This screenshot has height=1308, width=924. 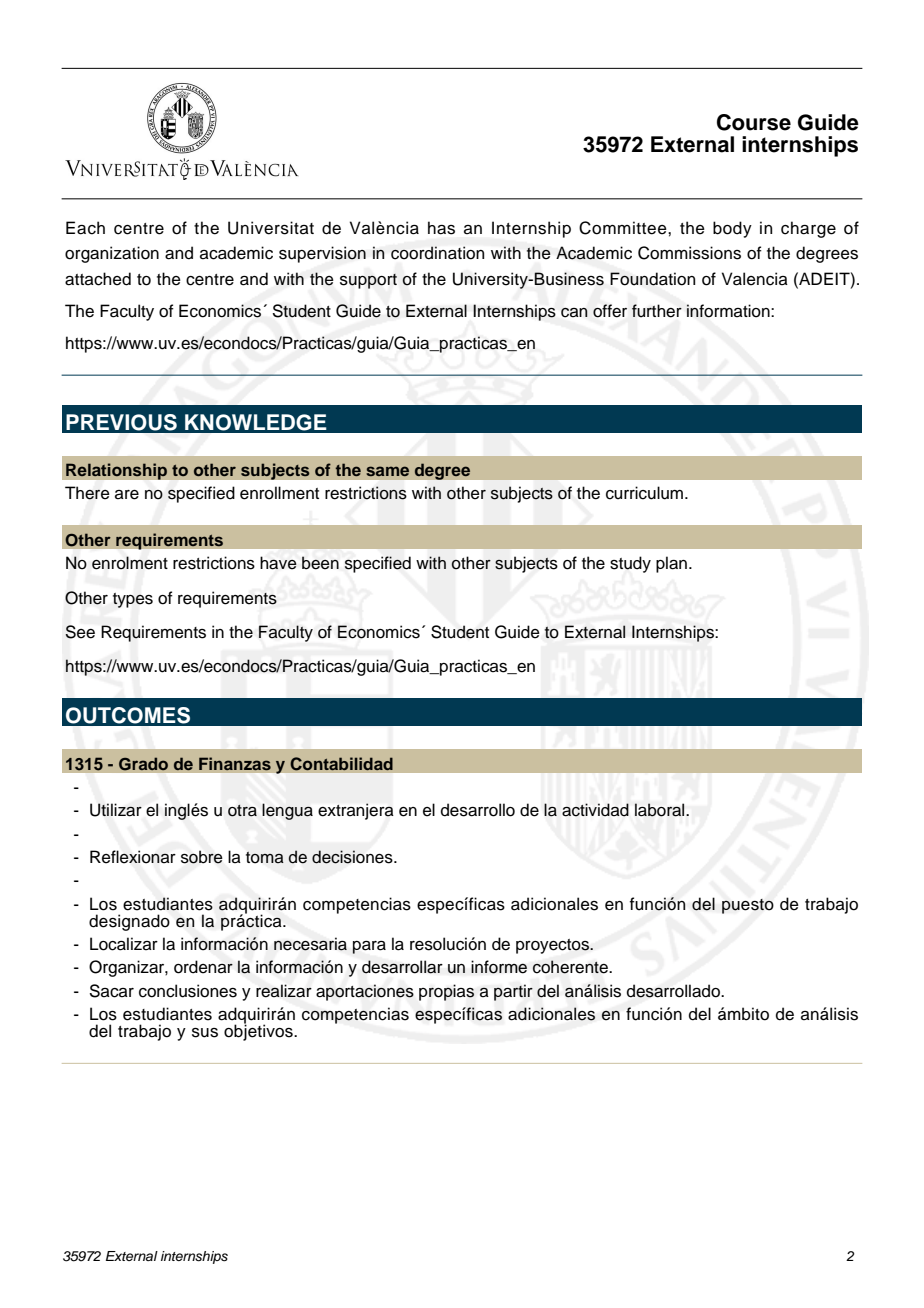 What do you see at coordinates (441, 228) in the screenshot?
I see `has` at bounding box center [441, 228].
